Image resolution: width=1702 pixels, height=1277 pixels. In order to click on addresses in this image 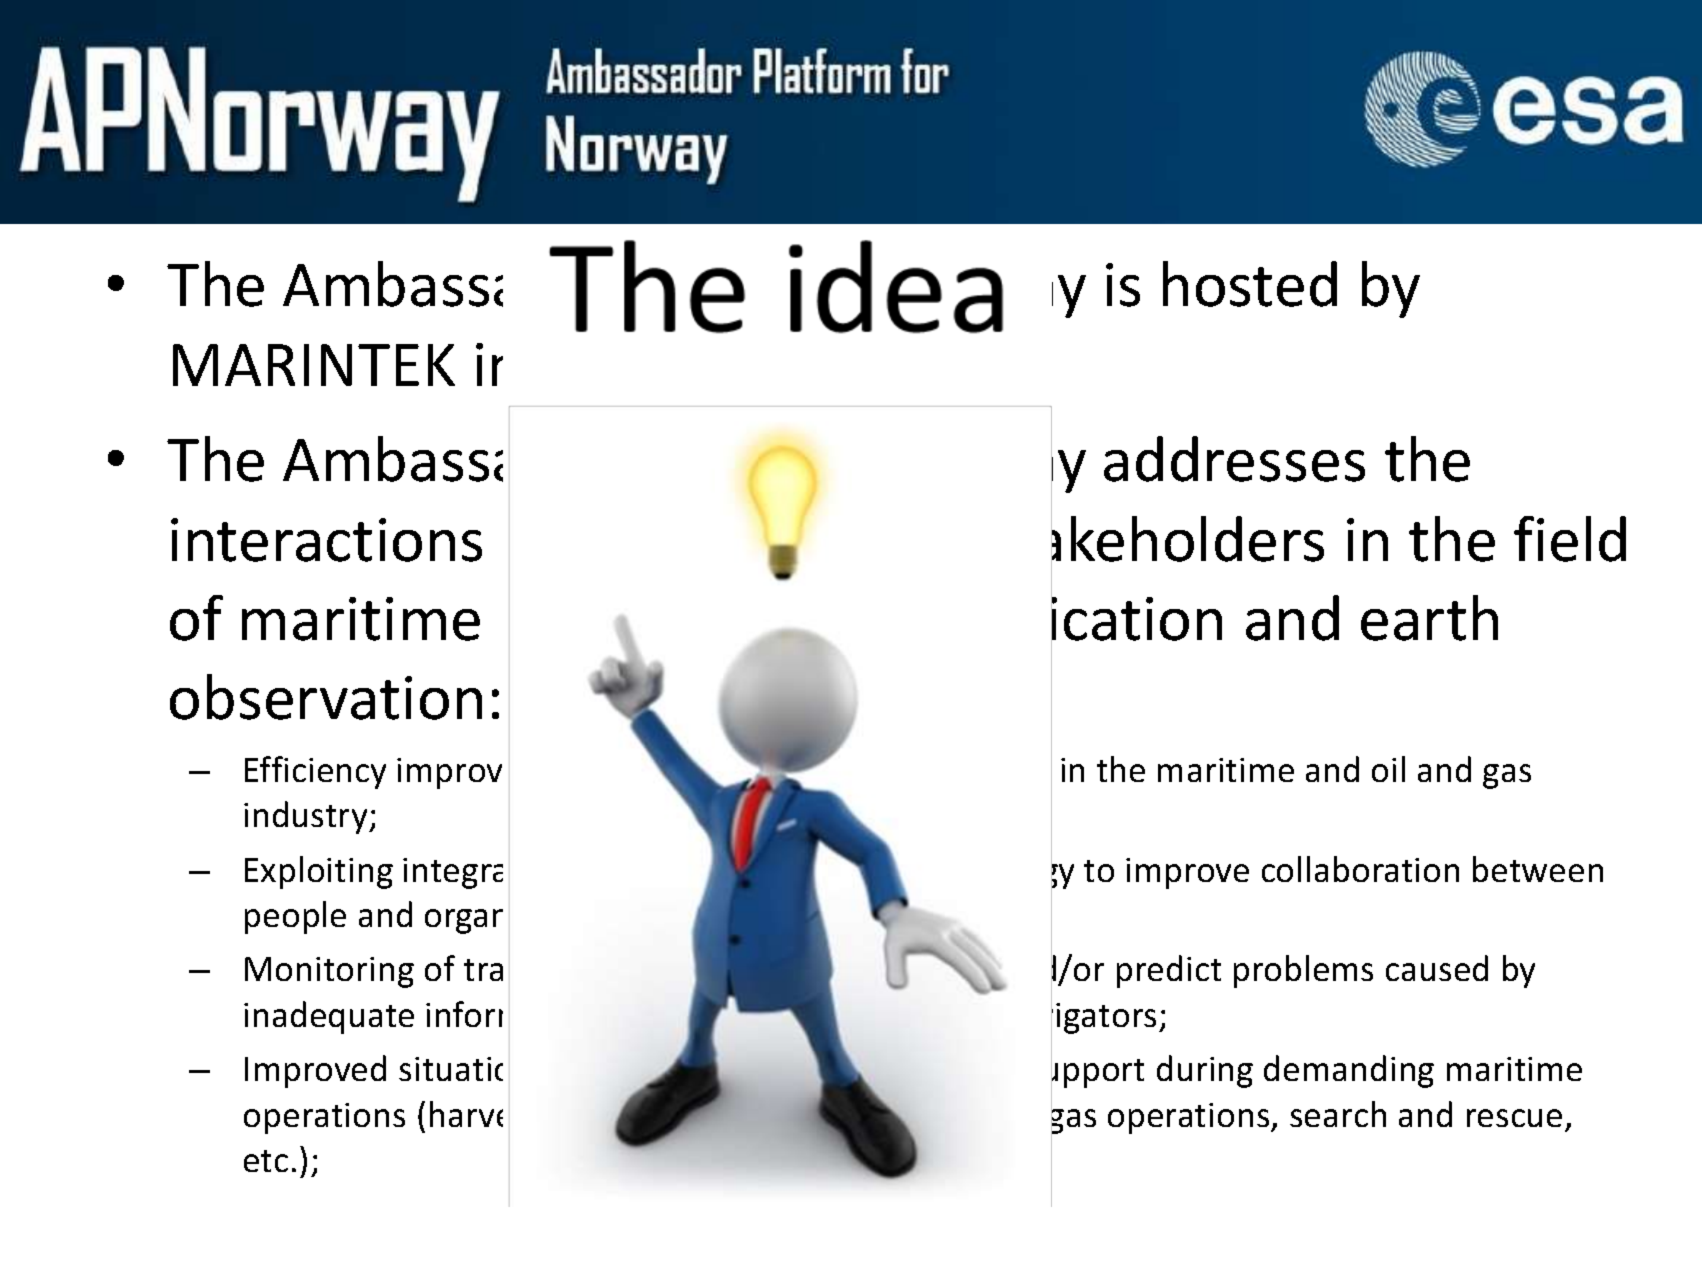, I will do `click(1234, 459)`.
